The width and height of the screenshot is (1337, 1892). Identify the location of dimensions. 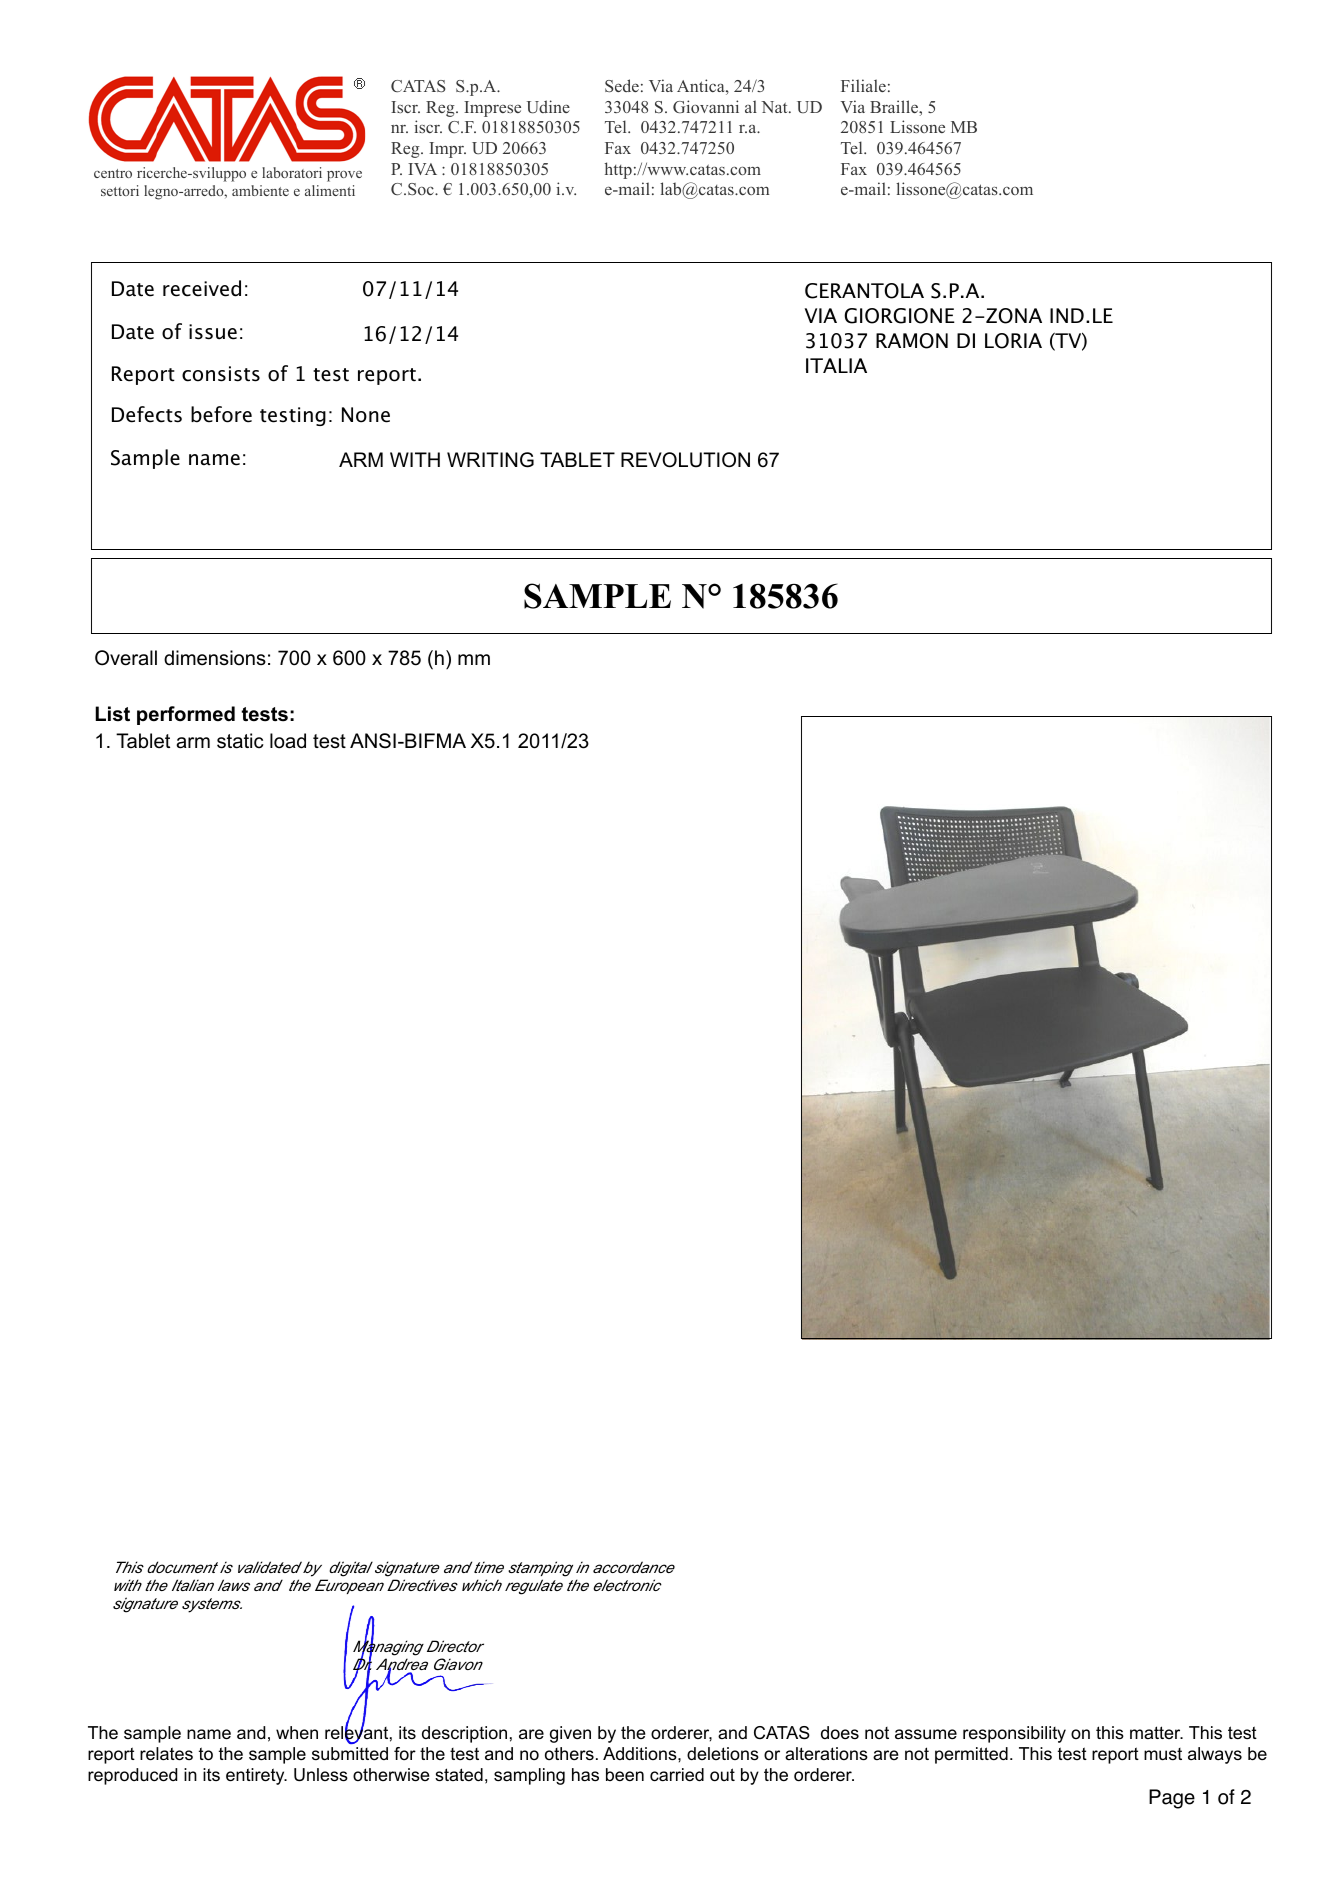
(215, 658).
